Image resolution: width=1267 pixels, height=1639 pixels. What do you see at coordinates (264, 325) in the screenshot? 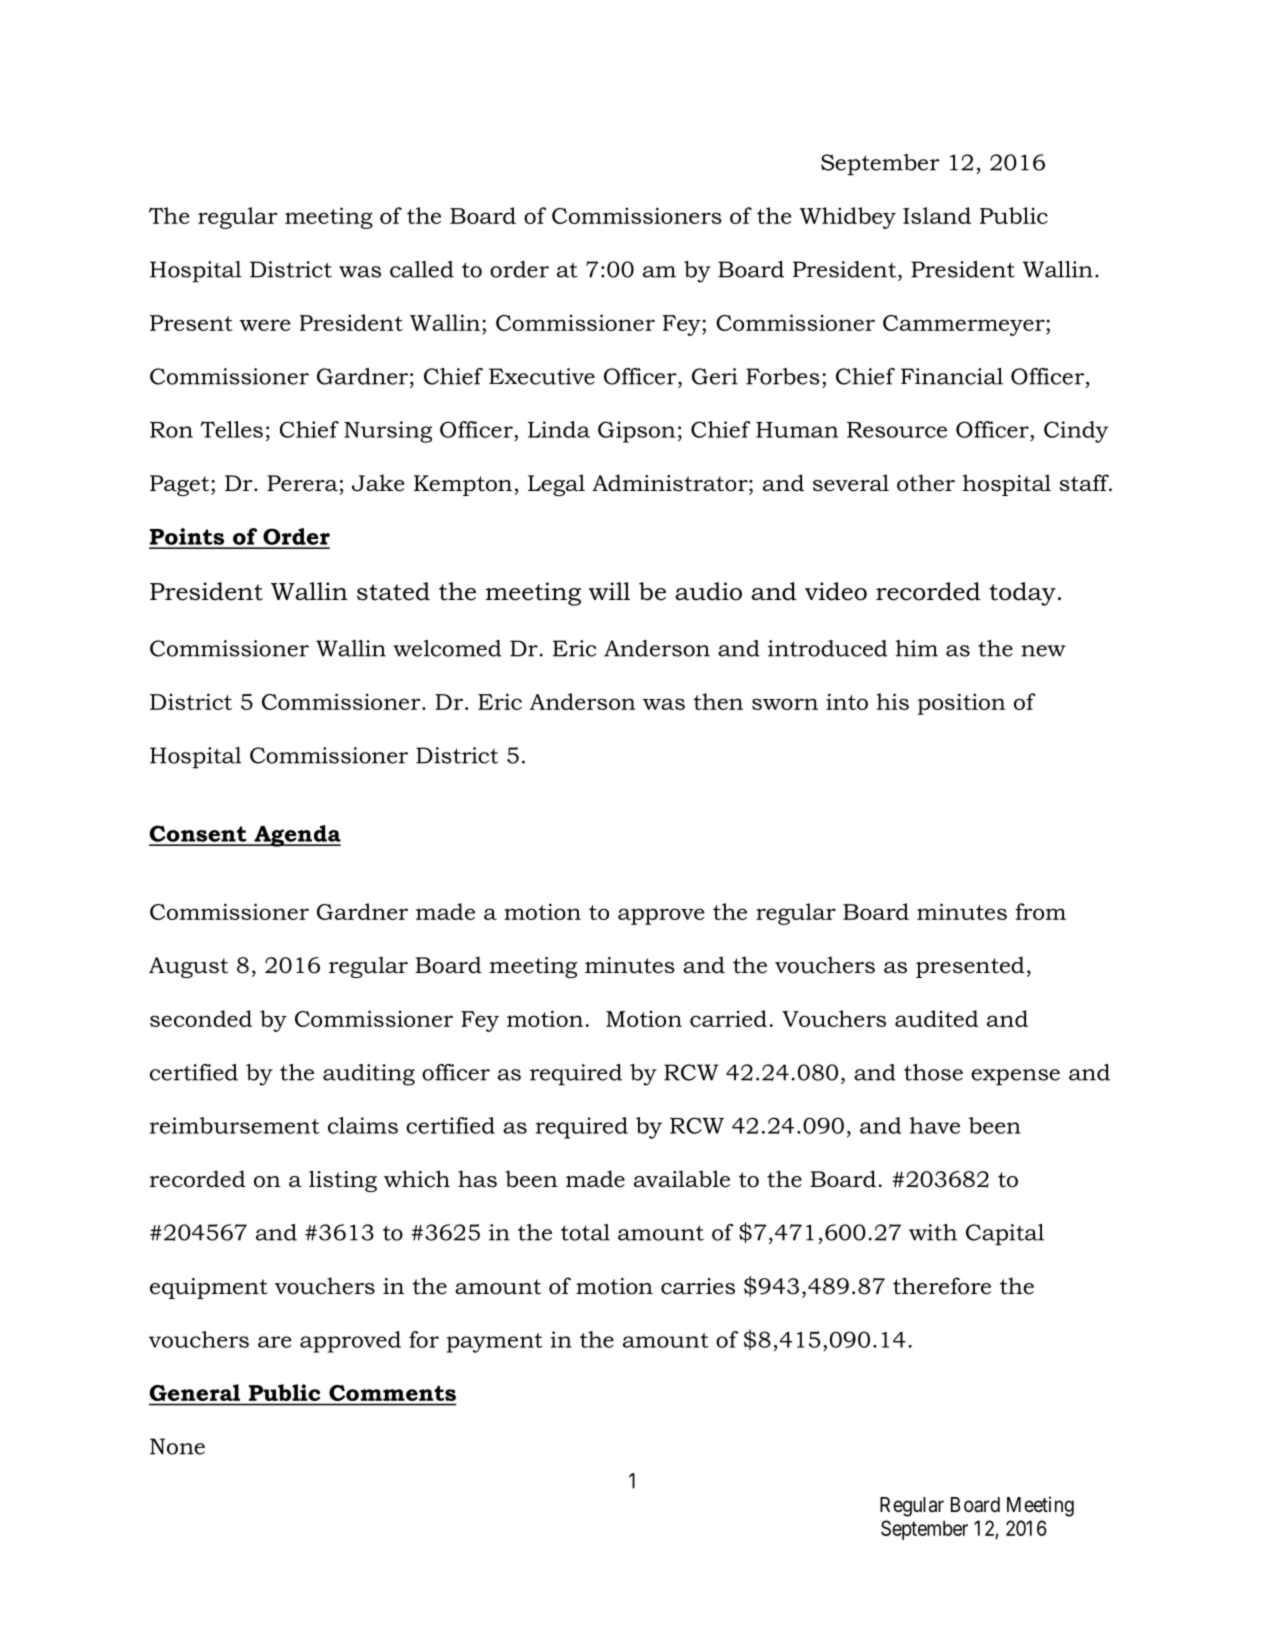
I see `were` at bounding box center [264, 325].
